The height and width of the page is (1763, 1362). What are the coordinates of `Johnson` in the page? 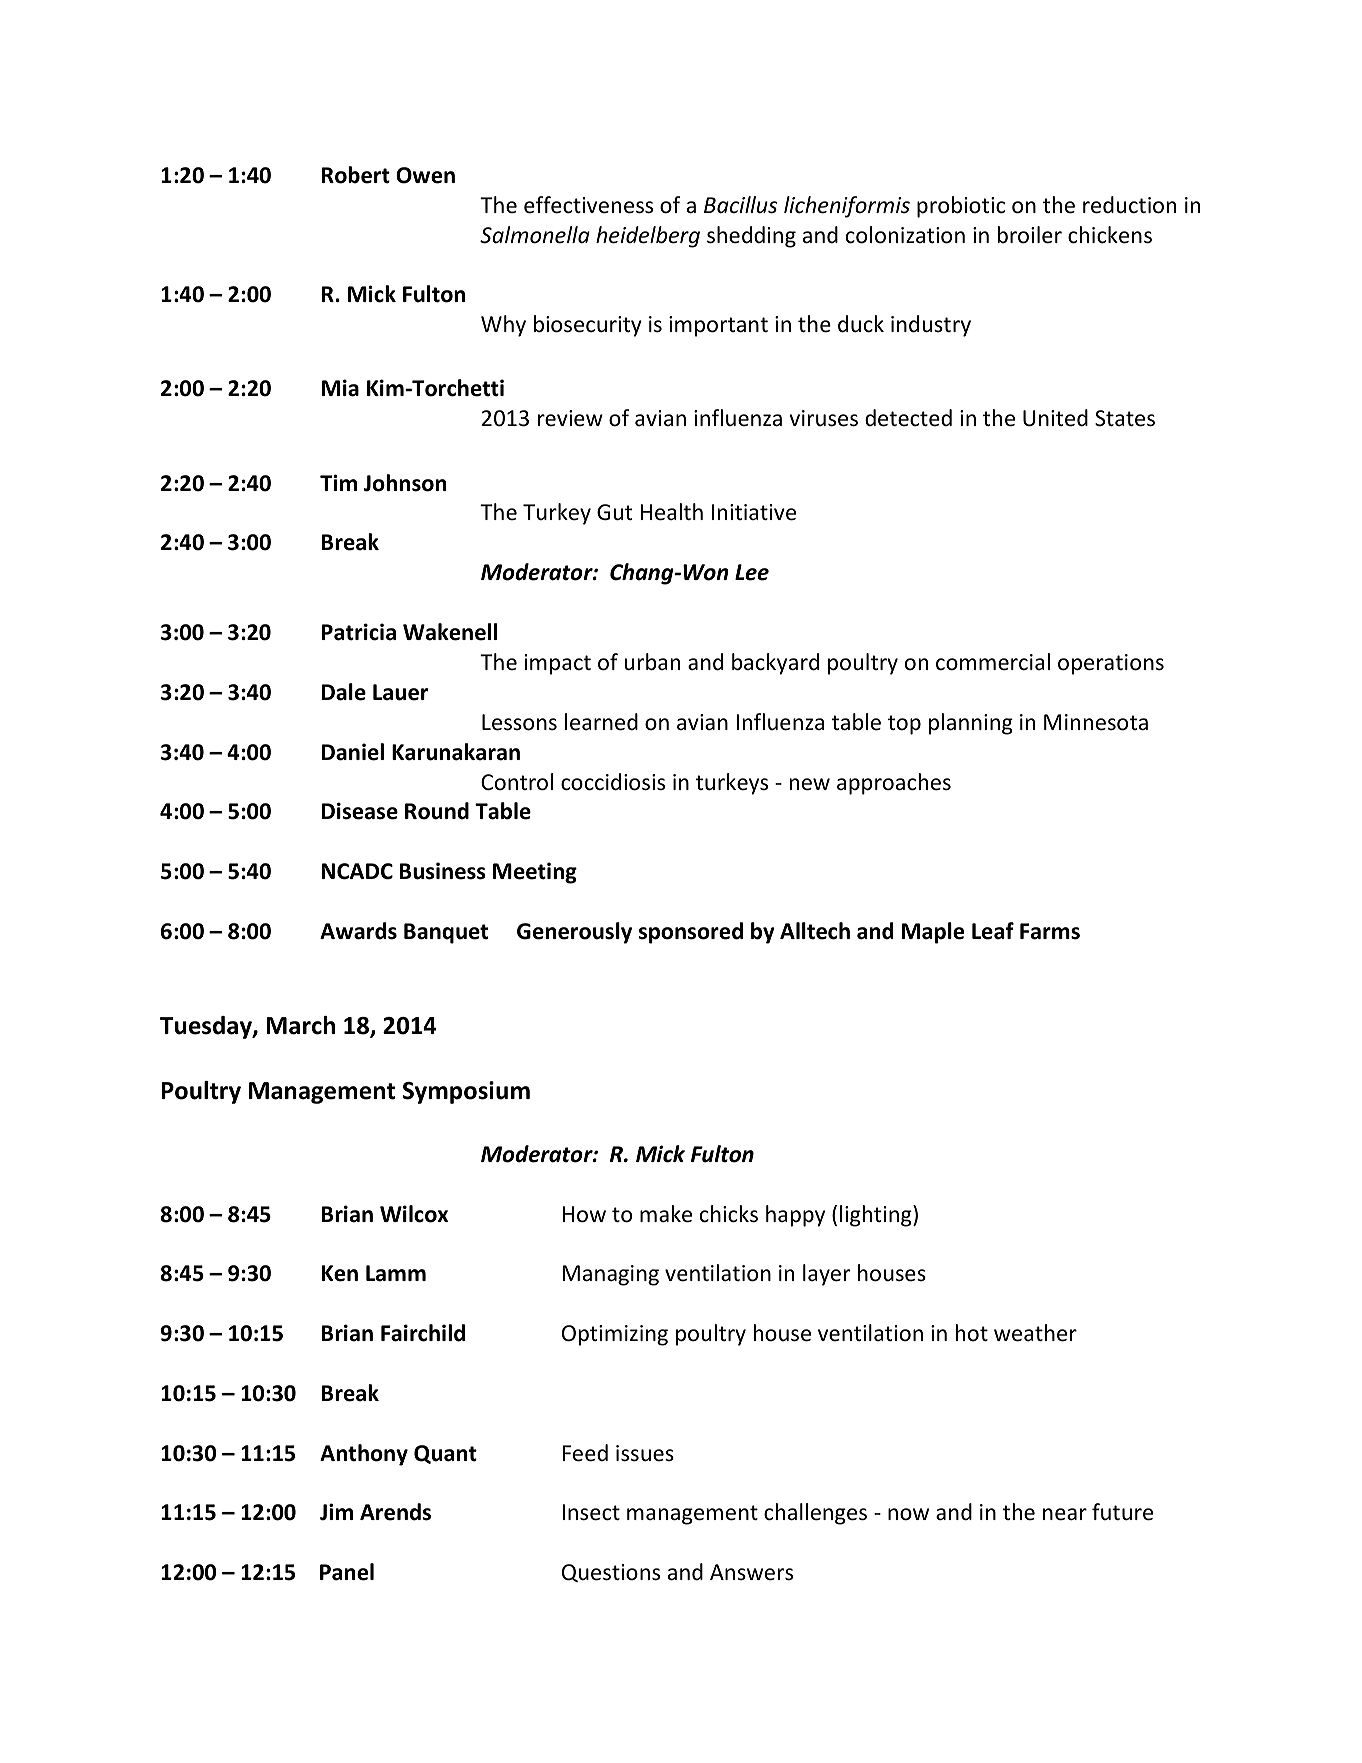 It's located at (405, 483).
